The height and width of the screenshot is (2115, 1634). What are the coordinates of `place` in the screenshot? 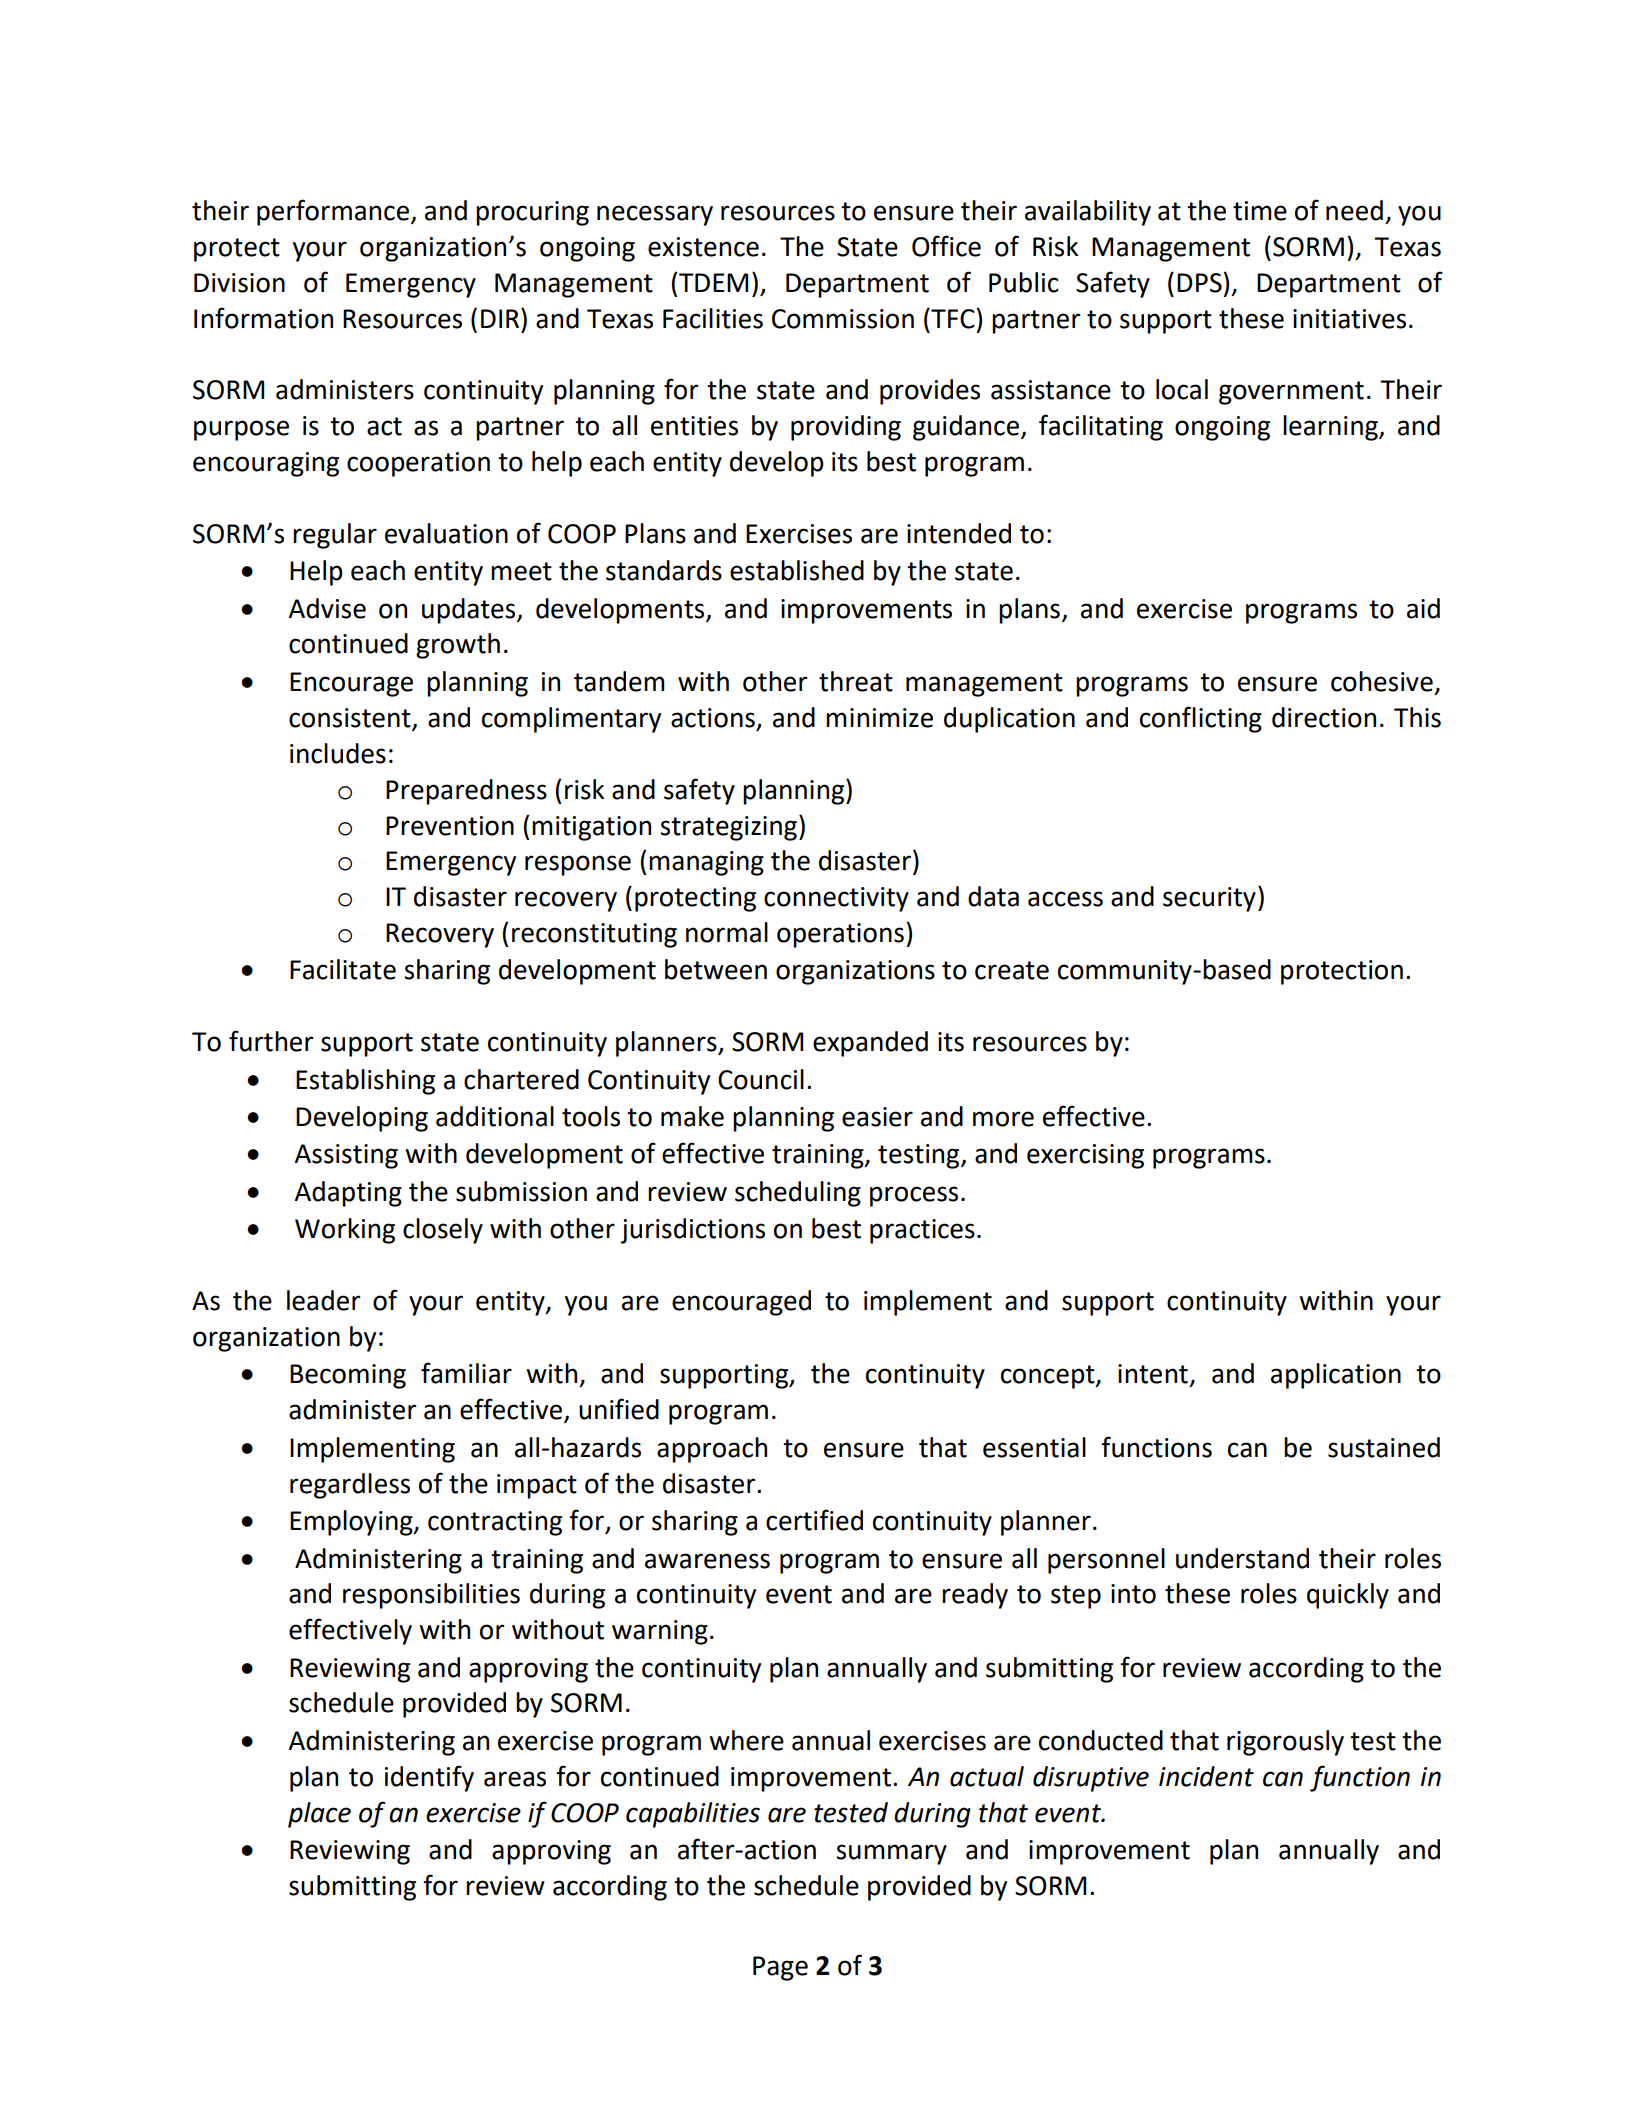 It's located at (319, 1815).
